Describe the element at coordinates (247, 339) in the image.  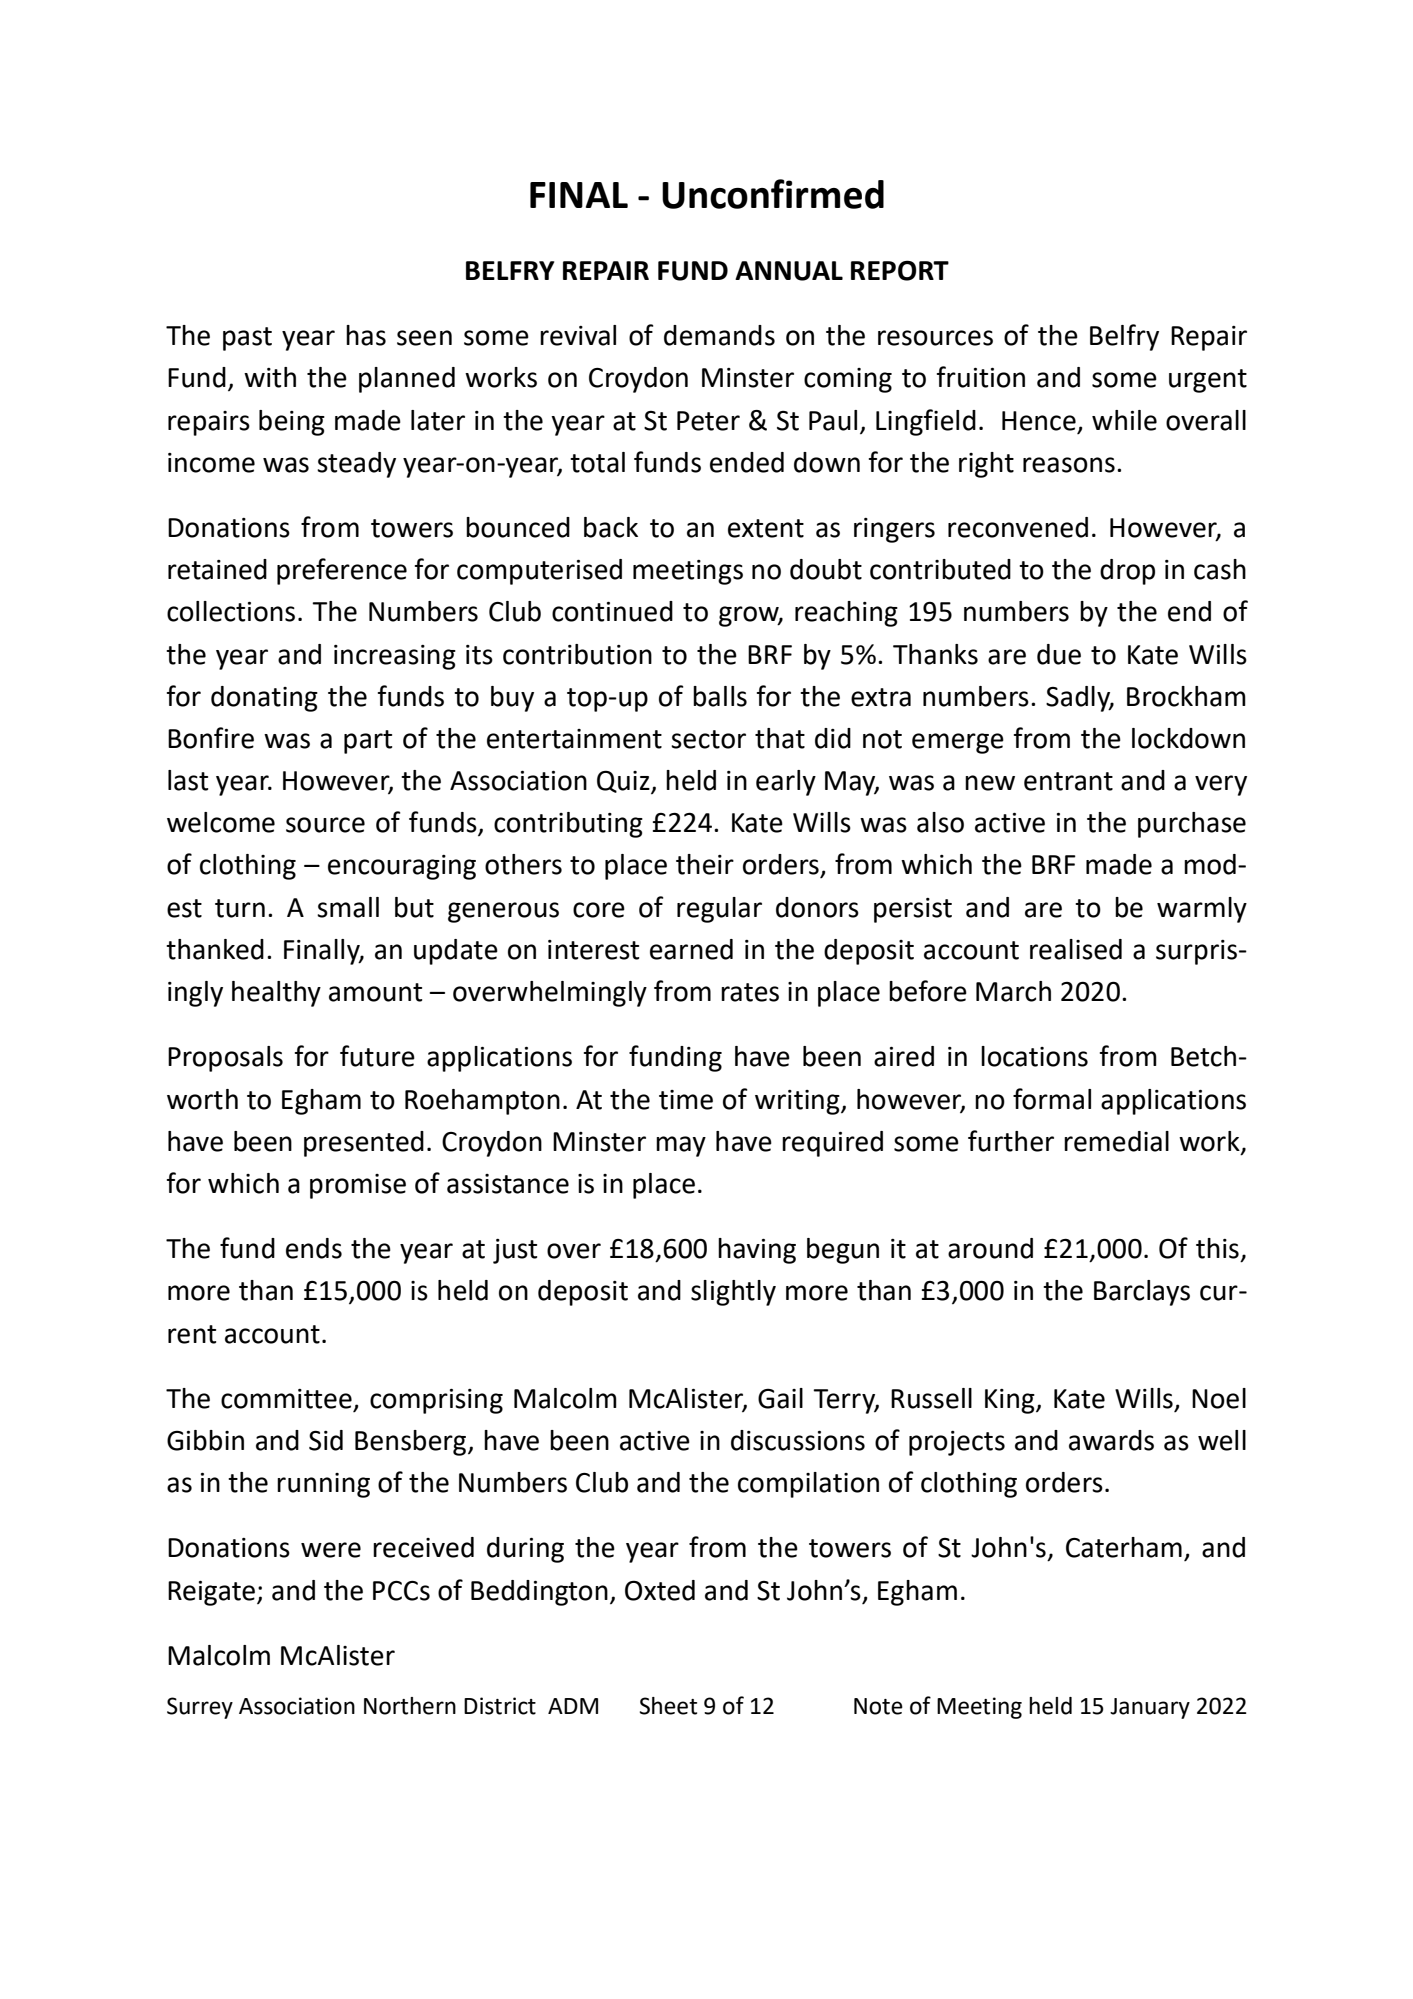
I see `past` at that location.
